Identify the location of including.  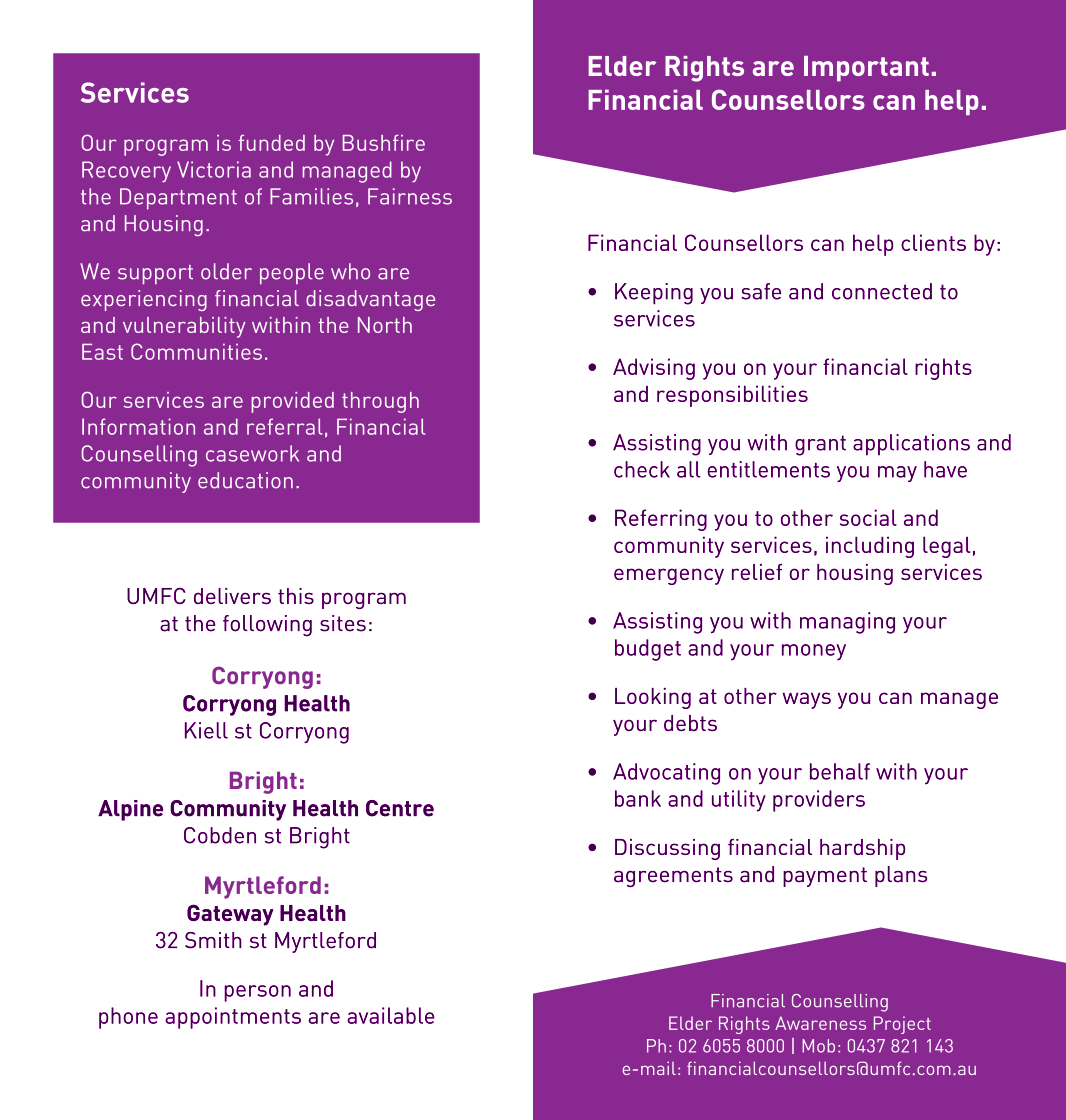
(870, 547).
